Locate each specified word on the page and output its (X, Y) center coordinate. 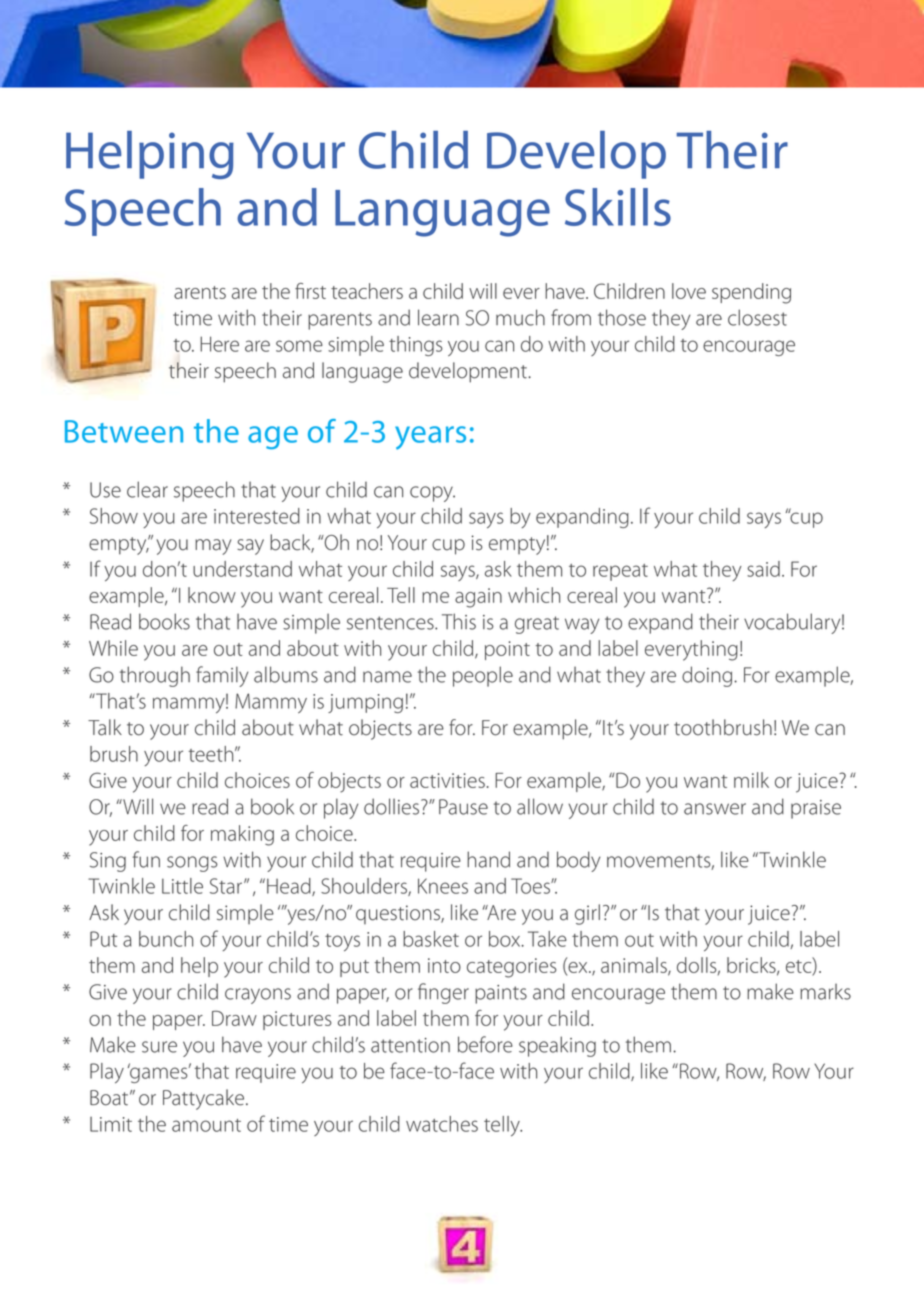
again (478, 598)
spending (751, 293)
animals (635, 966)
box (506, 939)
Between (124, 431)
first (310, 291)
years (430, 438)
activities (447, 780)
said (763, 569)
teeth (212, 754)
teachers (367, 291)
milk (751, 780)
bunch (166, 939)
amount (206, 1125)
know (212, 595)
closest (757, 317)
